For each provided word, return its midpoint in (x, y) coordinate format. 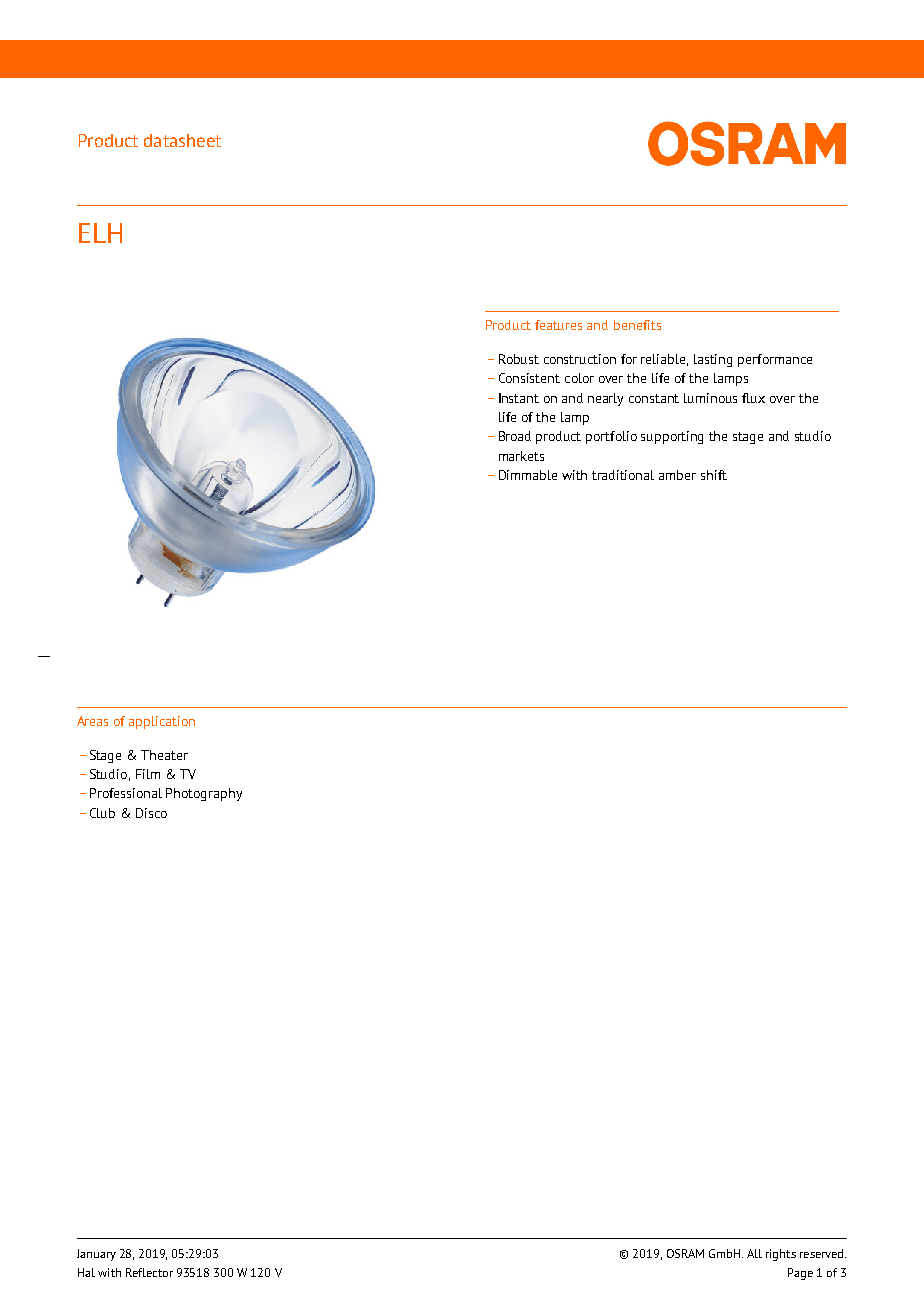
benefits (637, 325)
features (558, 325)
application (162, 722)
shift (714, 475)
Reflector (149, 1272)
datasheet (182, 140)
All (754, 1253)
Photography (204, 794)
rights (781, 1255)
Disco (151, 813)
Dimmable (528, 475)
